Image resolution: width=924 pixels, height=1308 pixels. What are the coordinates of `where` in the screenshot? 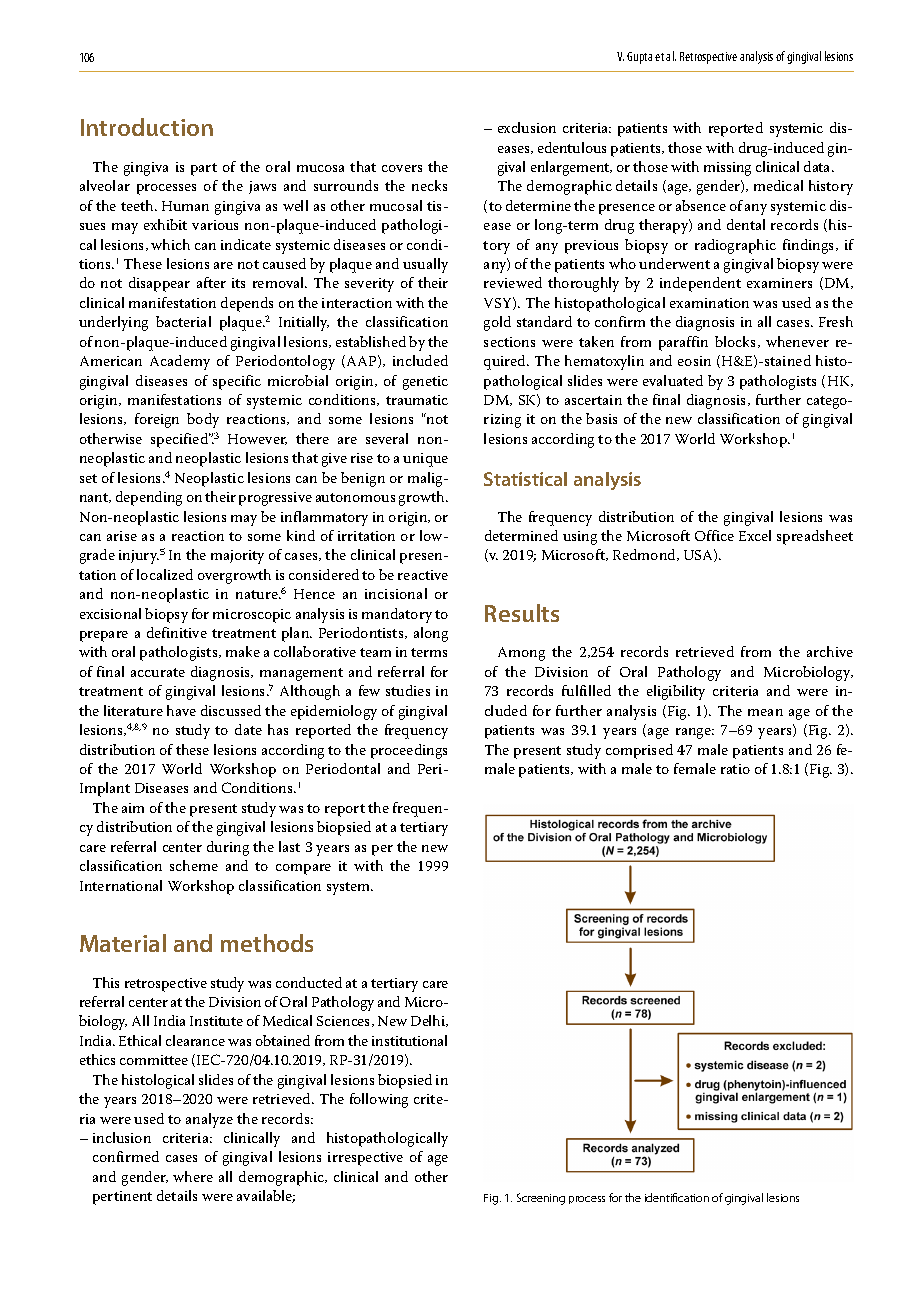 It's located at (193, 1176).
